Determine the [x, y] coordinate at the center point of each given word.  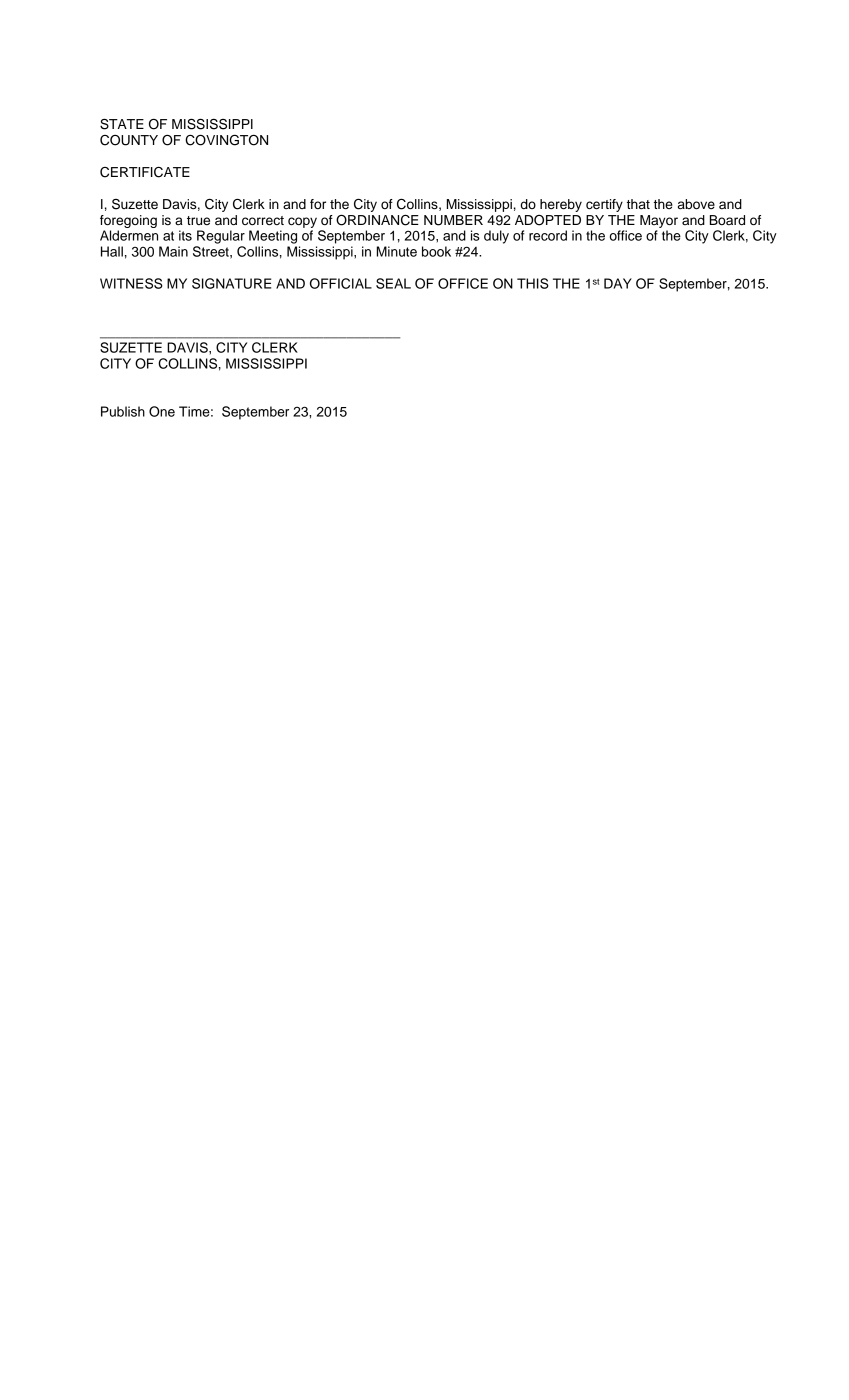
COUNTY [129, 140]
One [162, 411]
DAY [618, 283]
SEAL [393, 283]
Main [173, 251]
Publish [123, 411]
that [638, 204]
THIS [533, 283]
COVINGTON [226, 140]
